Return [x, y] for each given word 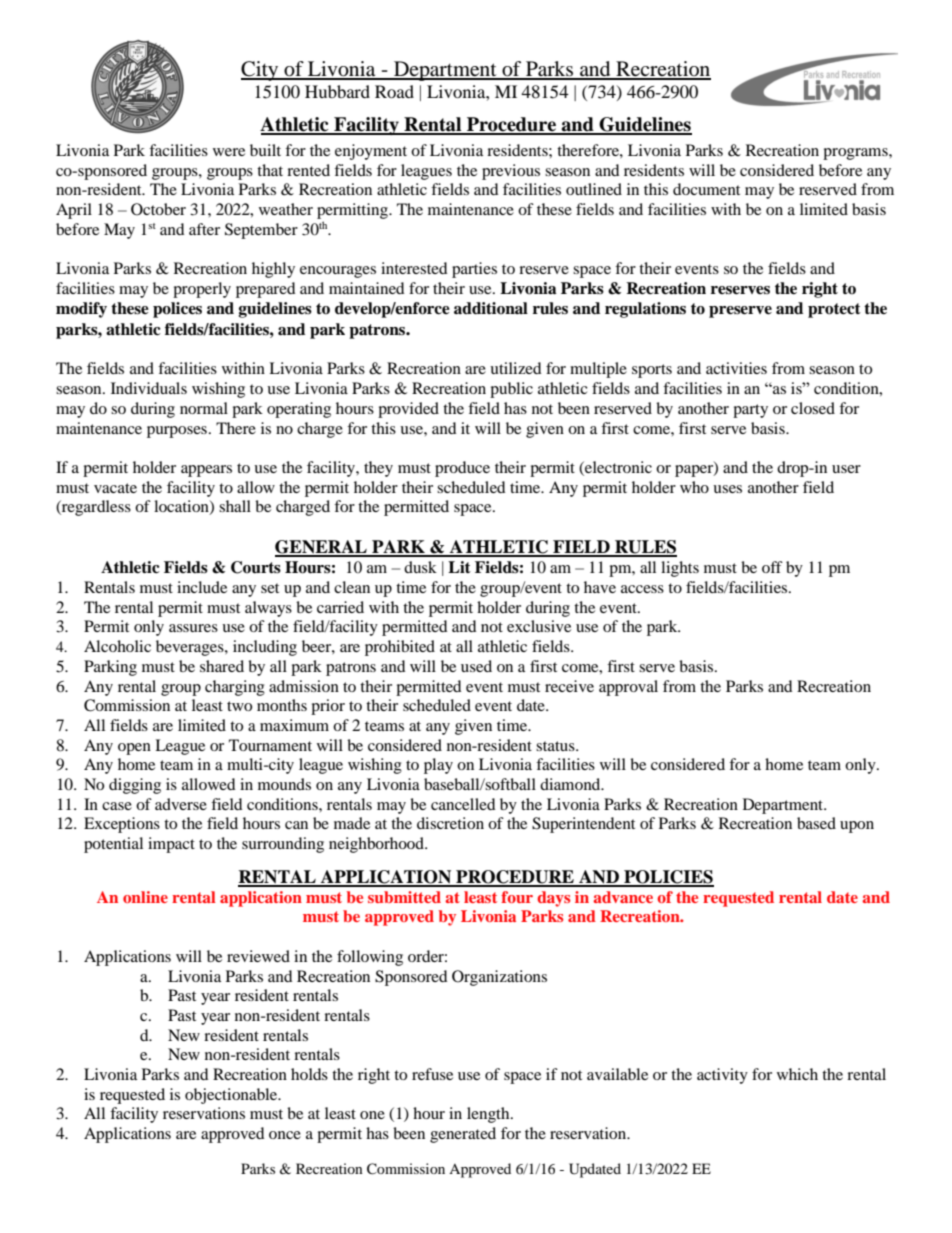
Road [394, 91]
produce [462, 469]
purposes [177, 432]
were [229, 152]
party [750, 411]
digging [135, 786]
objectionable [232, 1096]
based [816, 823]
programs [856, 154]
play [438, 766]
